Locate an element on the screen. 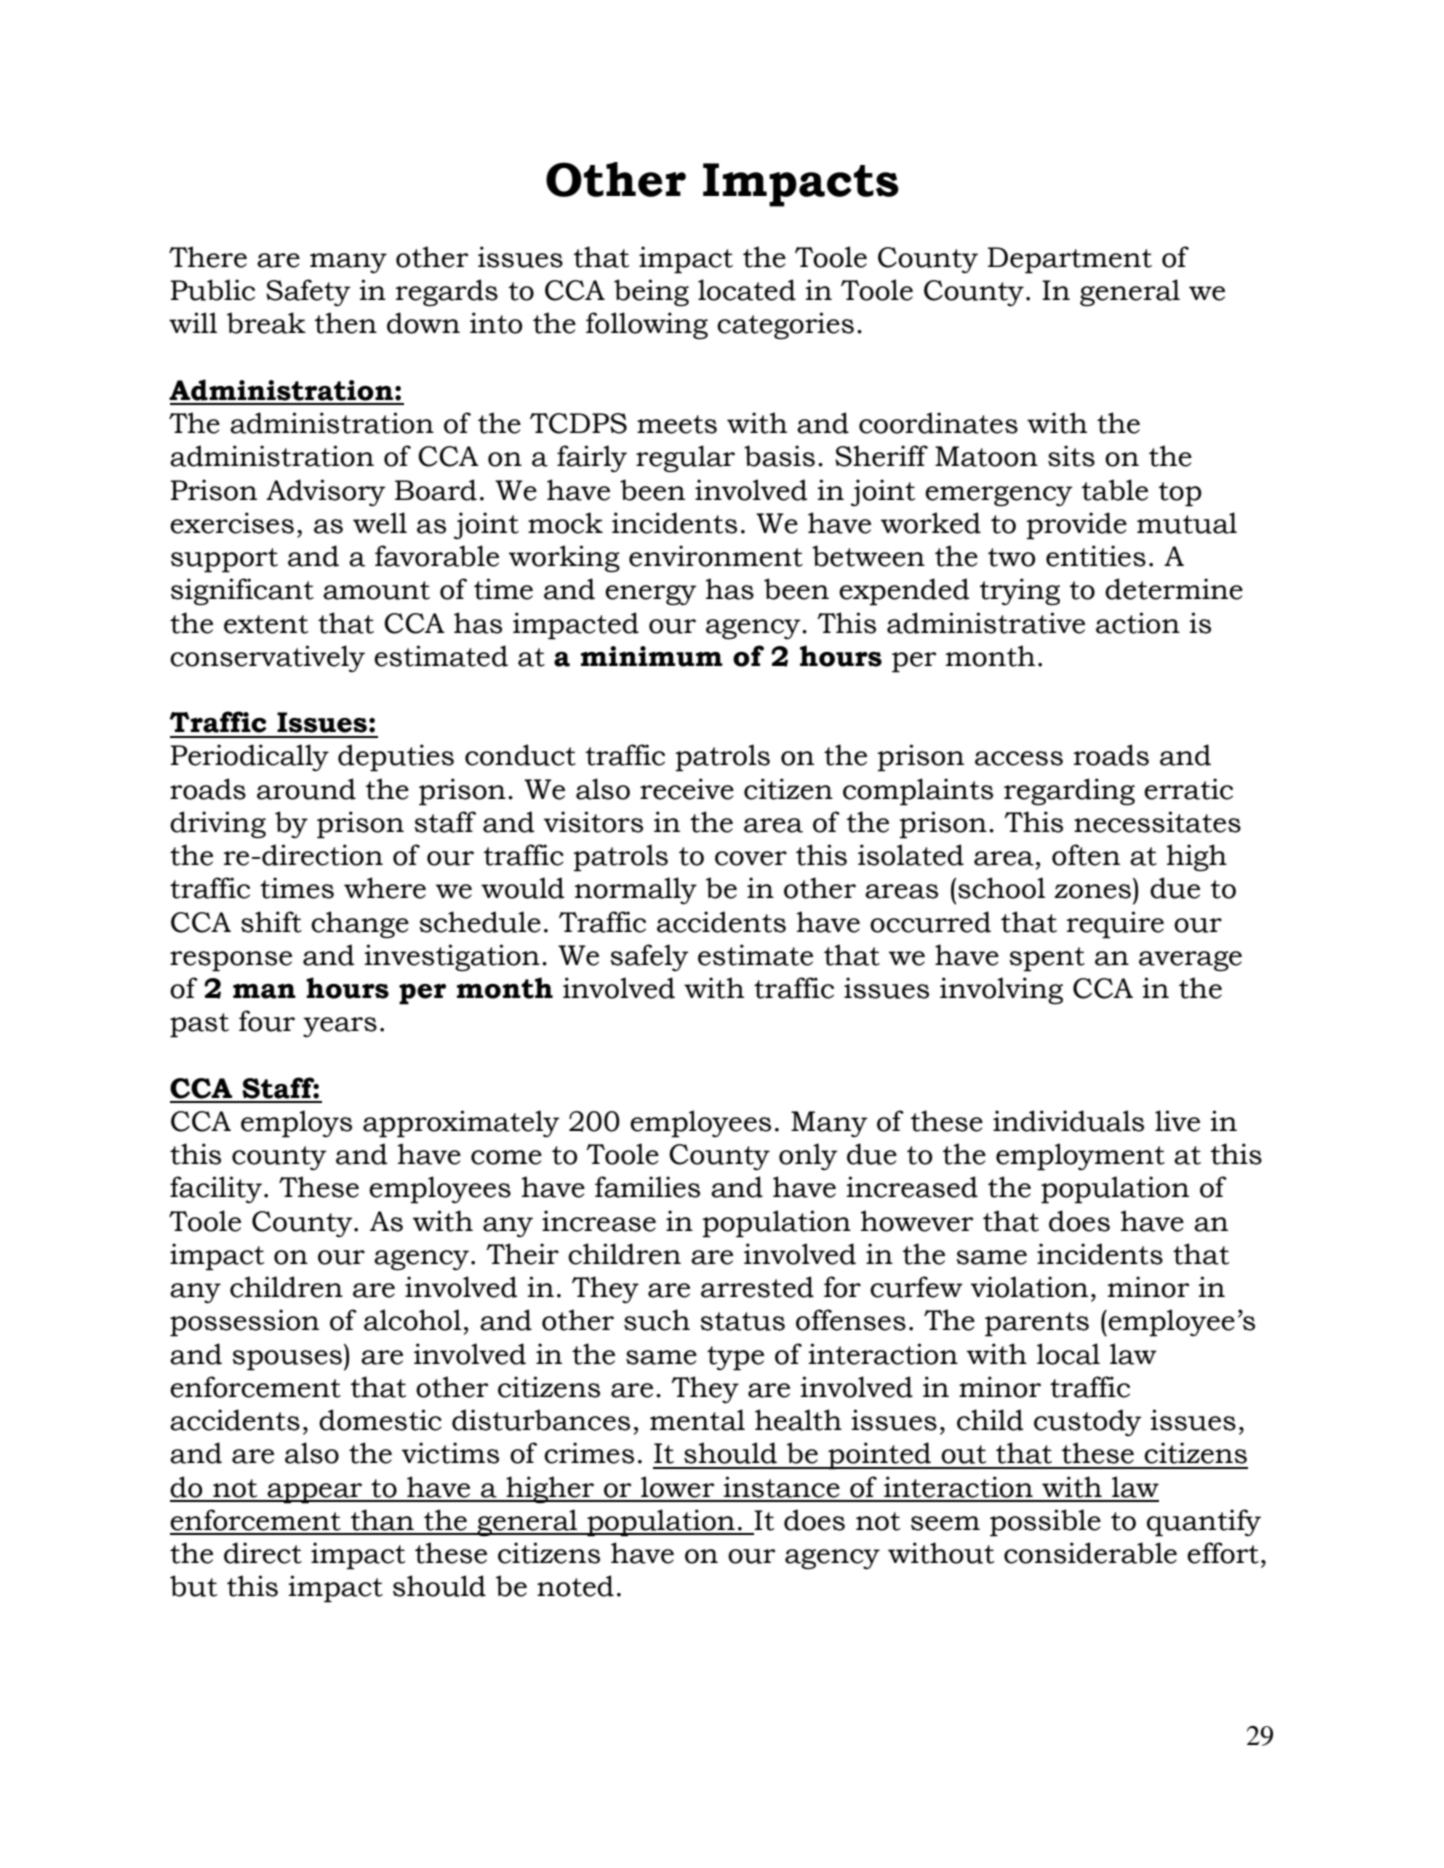 The width and height of the screenshot is (1444, 1868). change is located at coordinates (360, 925).
